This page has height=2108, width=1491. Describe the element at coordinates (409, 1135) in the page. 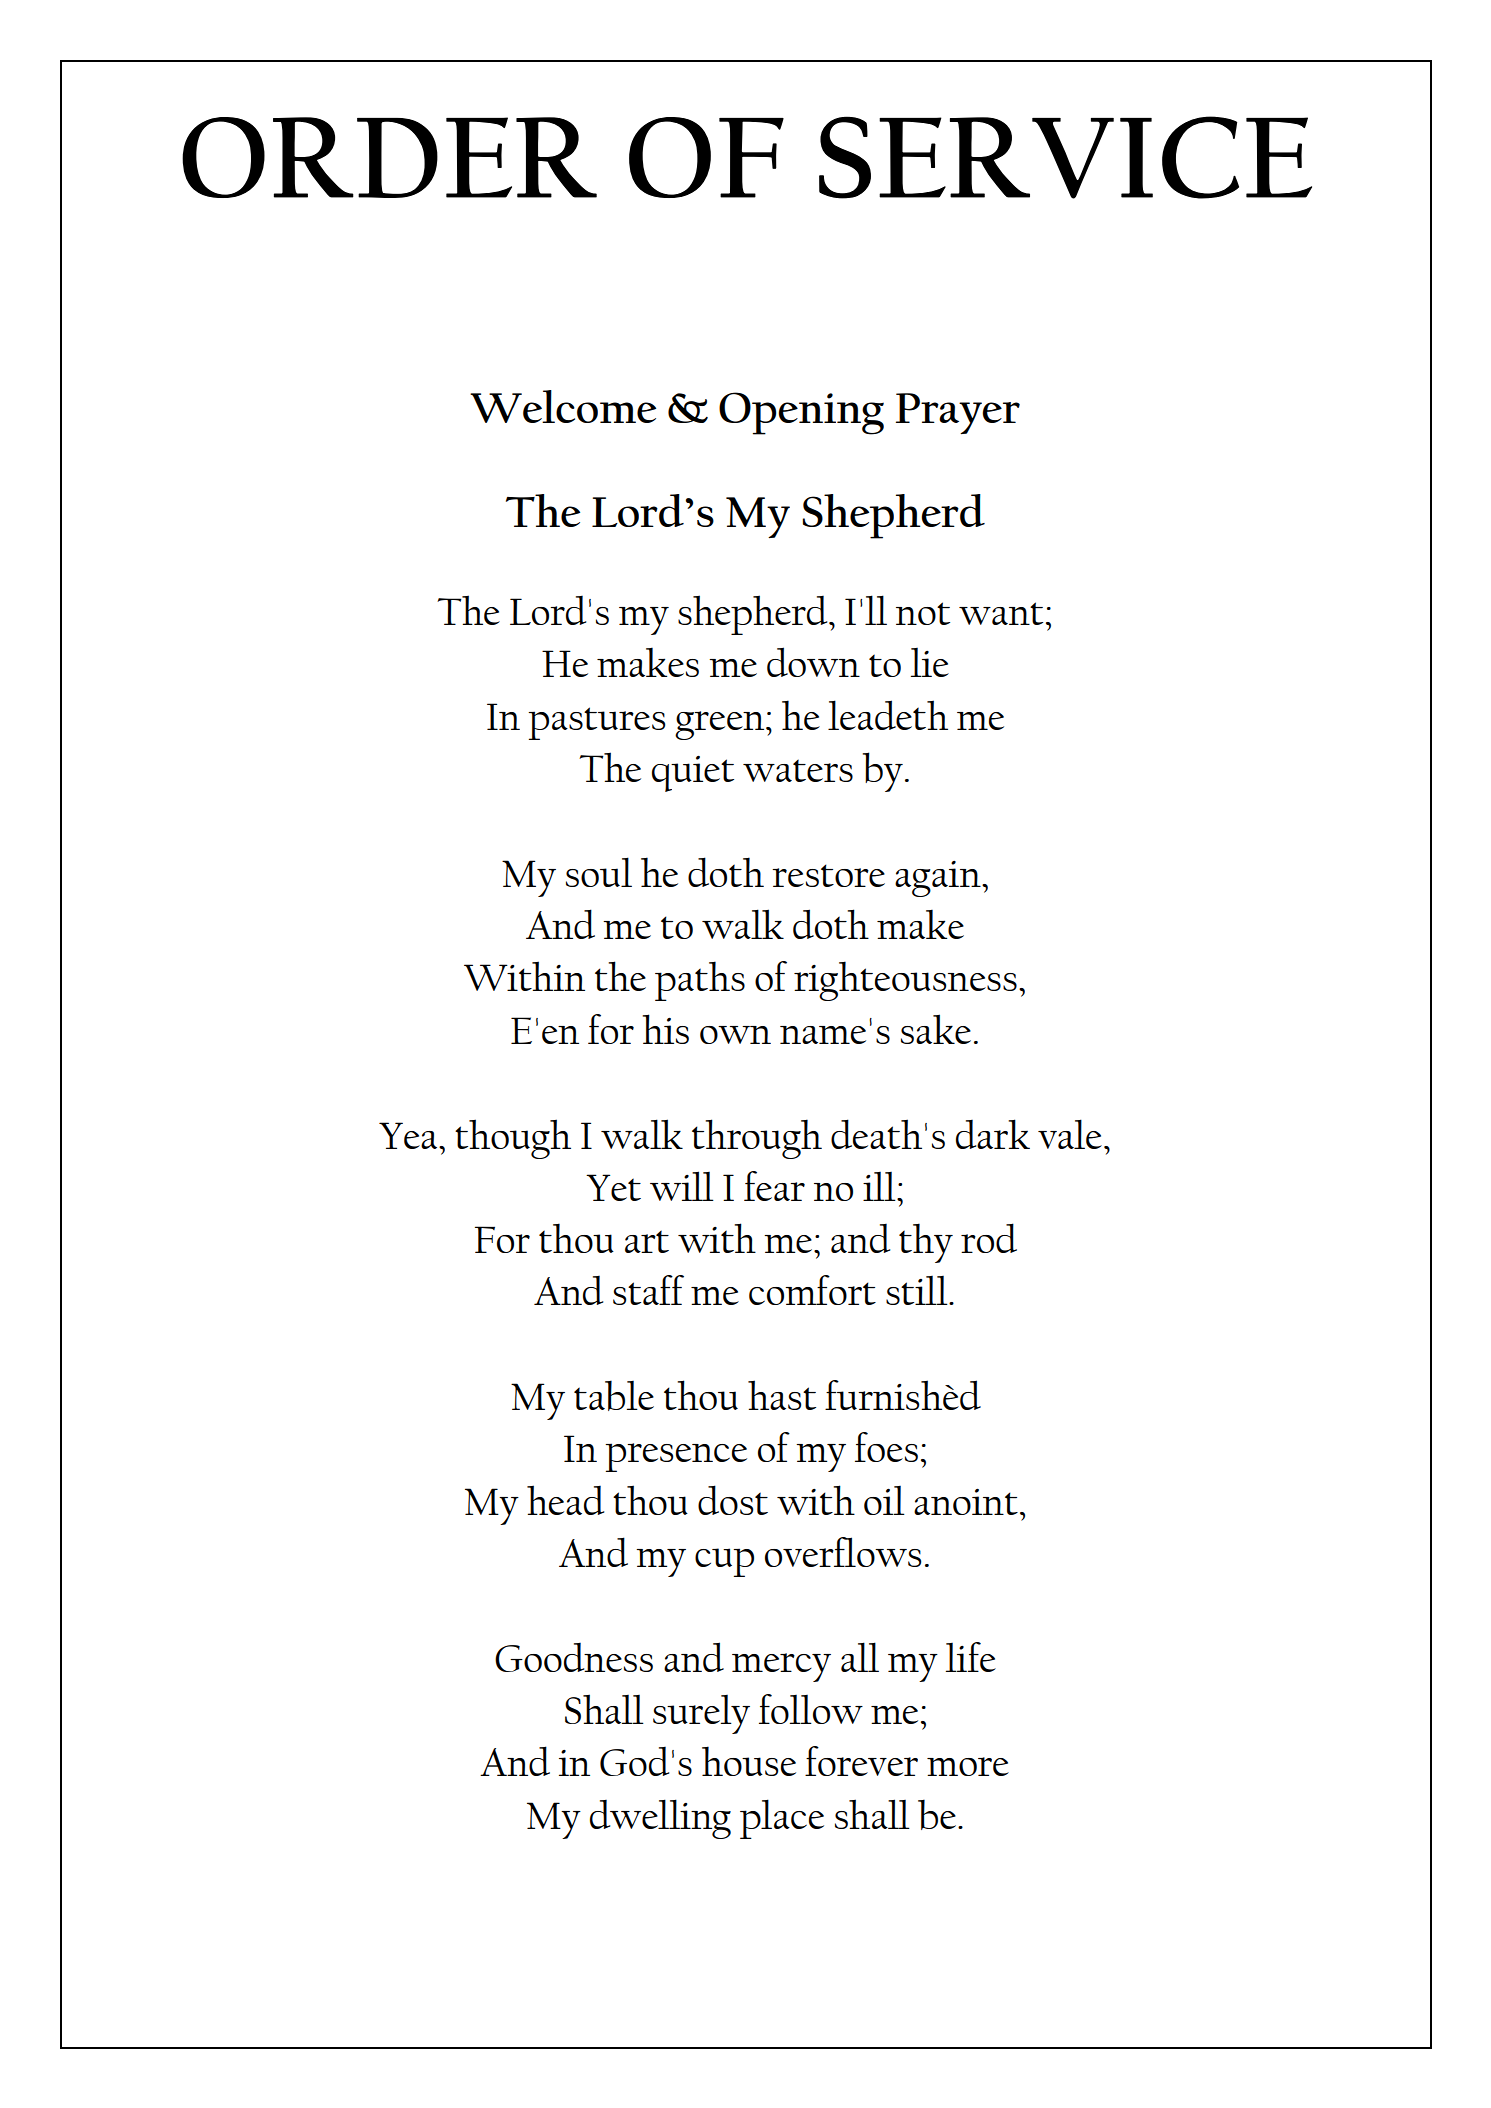

I see `Yea` at that location.
